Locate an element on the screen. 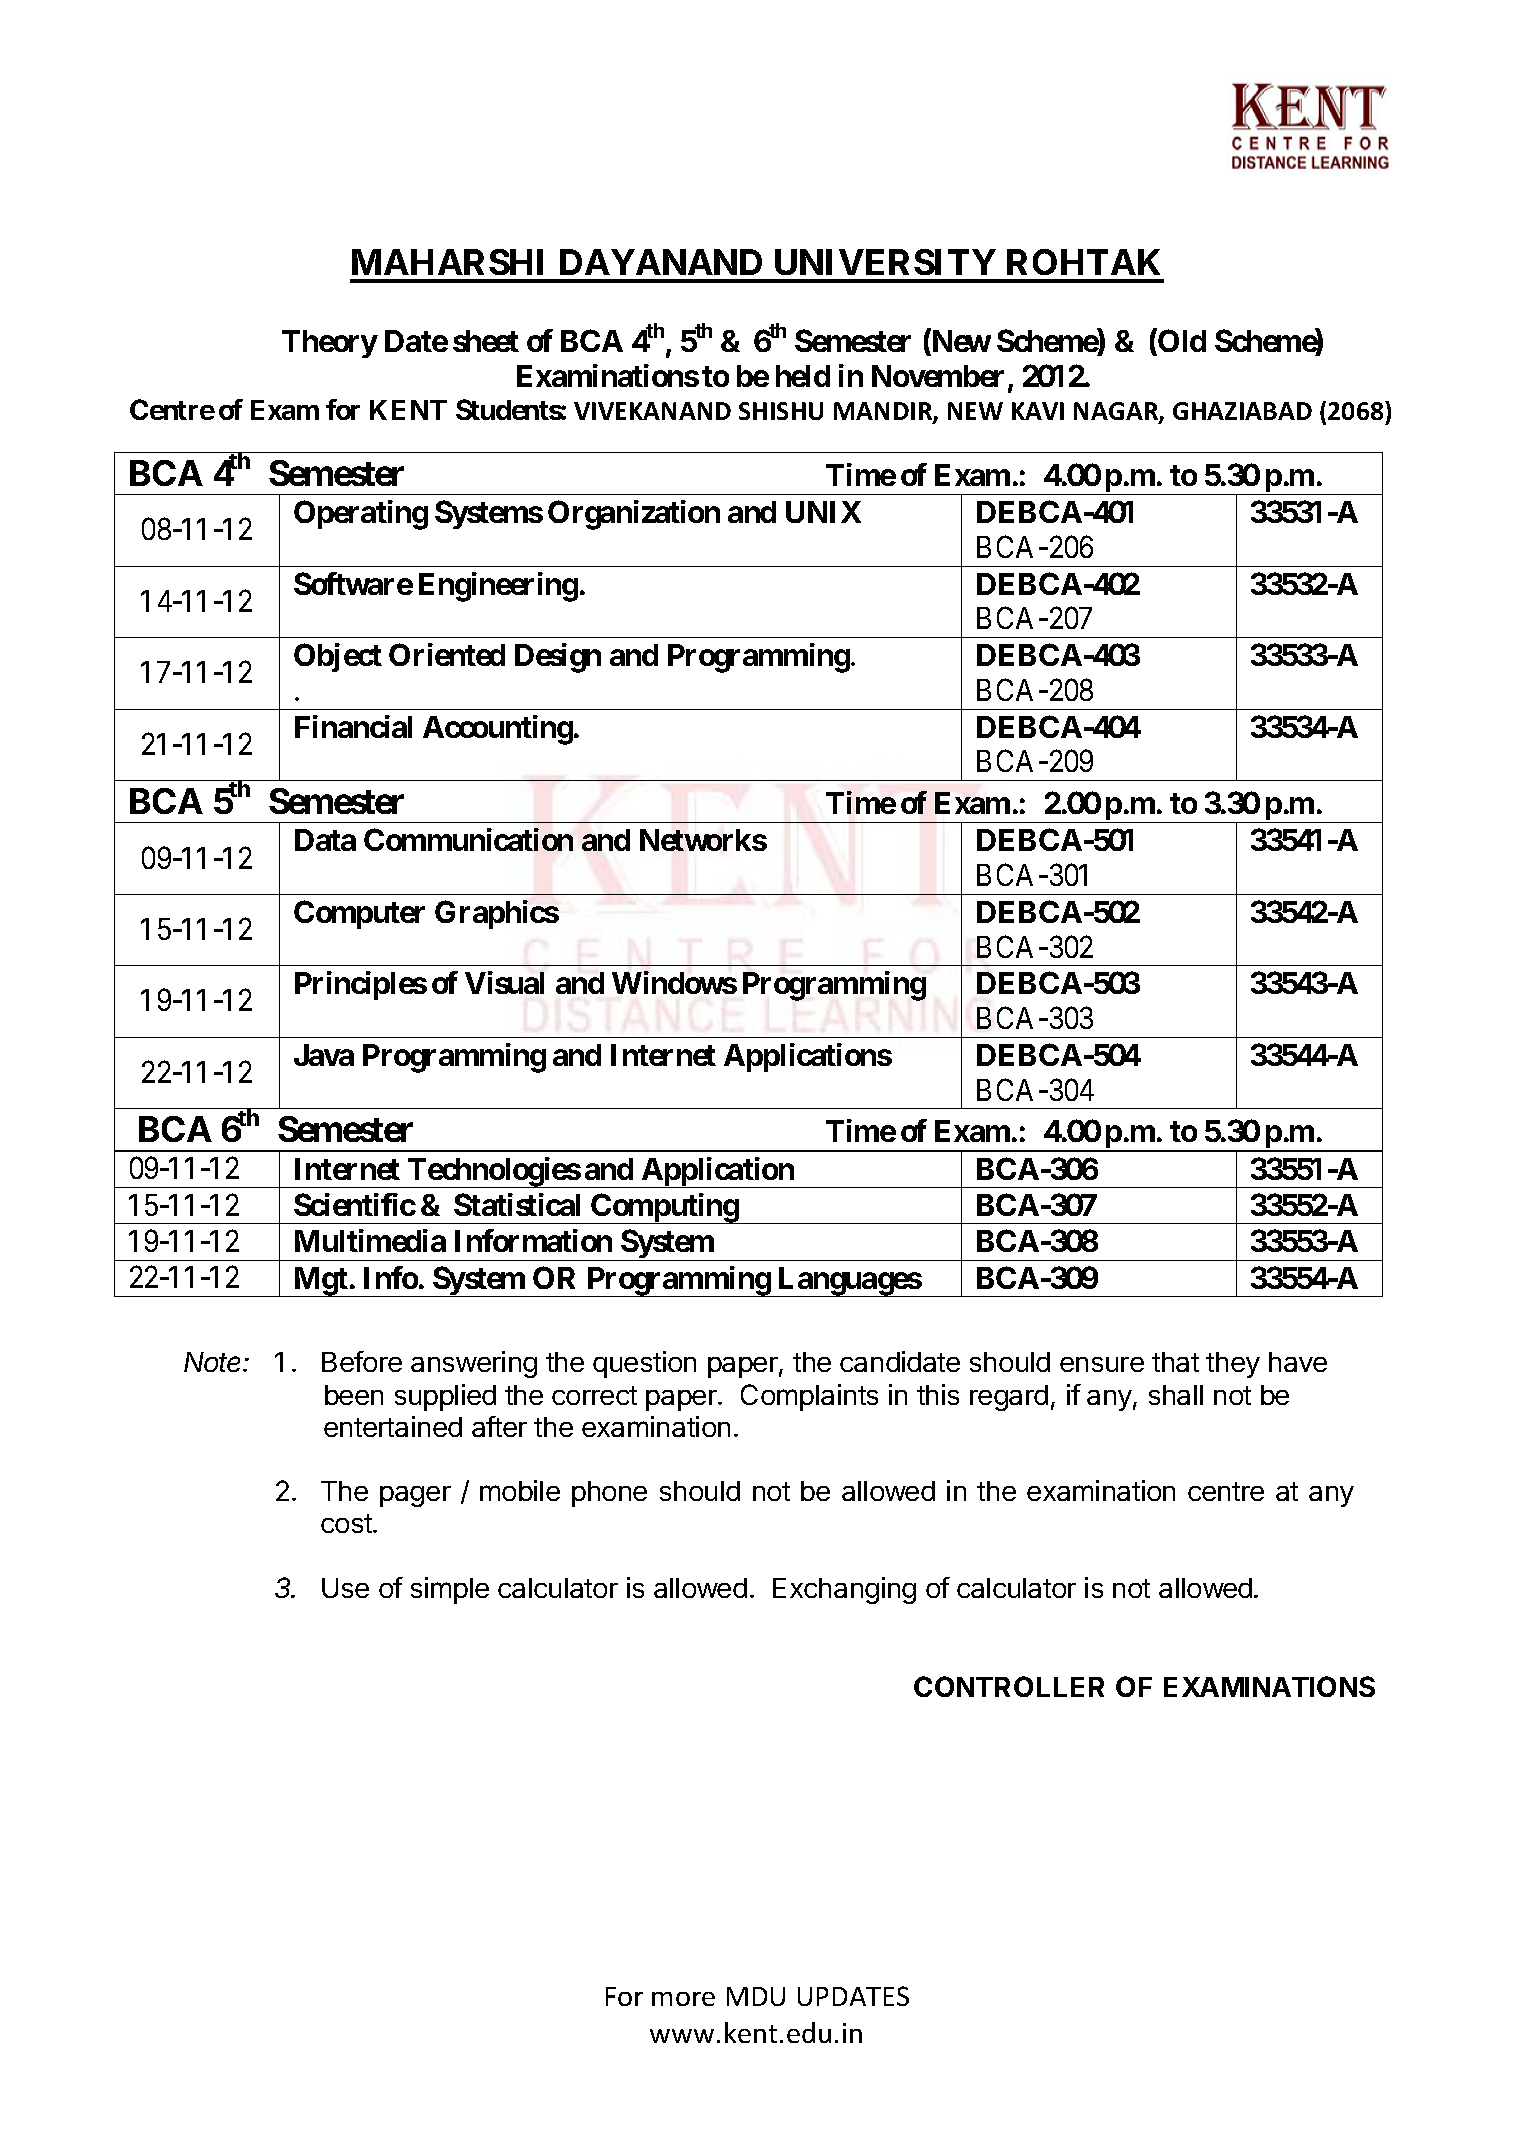  more is located at coordinates (683, 1999).
